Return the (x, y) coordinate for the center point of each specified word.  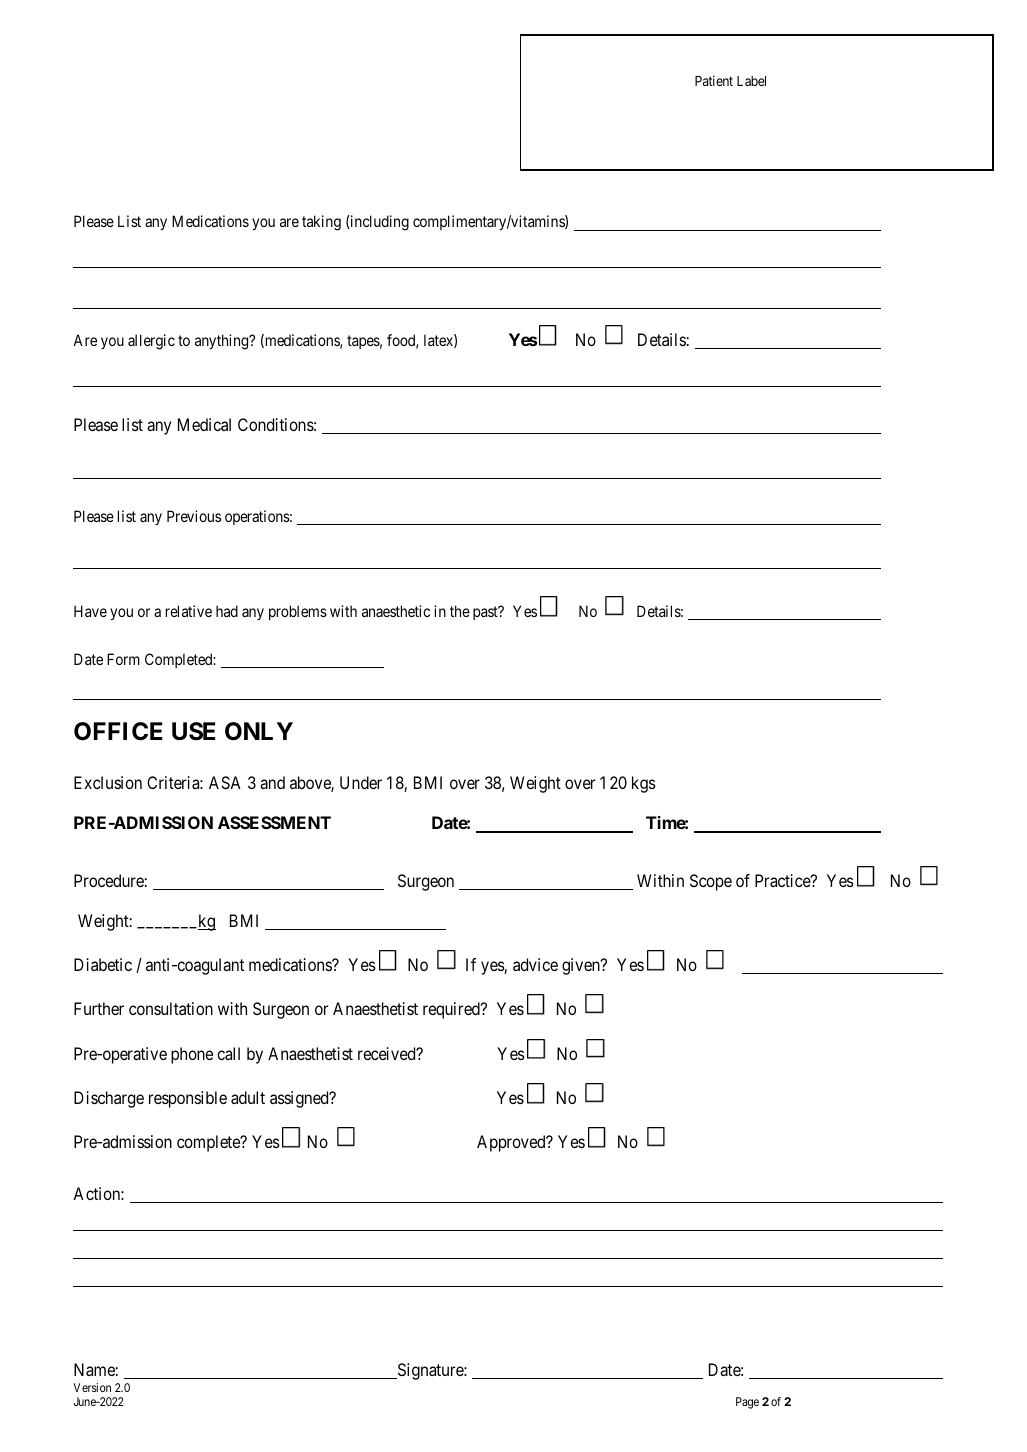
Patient (714, 80)
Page (747, 1403)
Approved (512, 1143)
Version (92, 1387)
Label (751, 81)
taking (321, 223)
